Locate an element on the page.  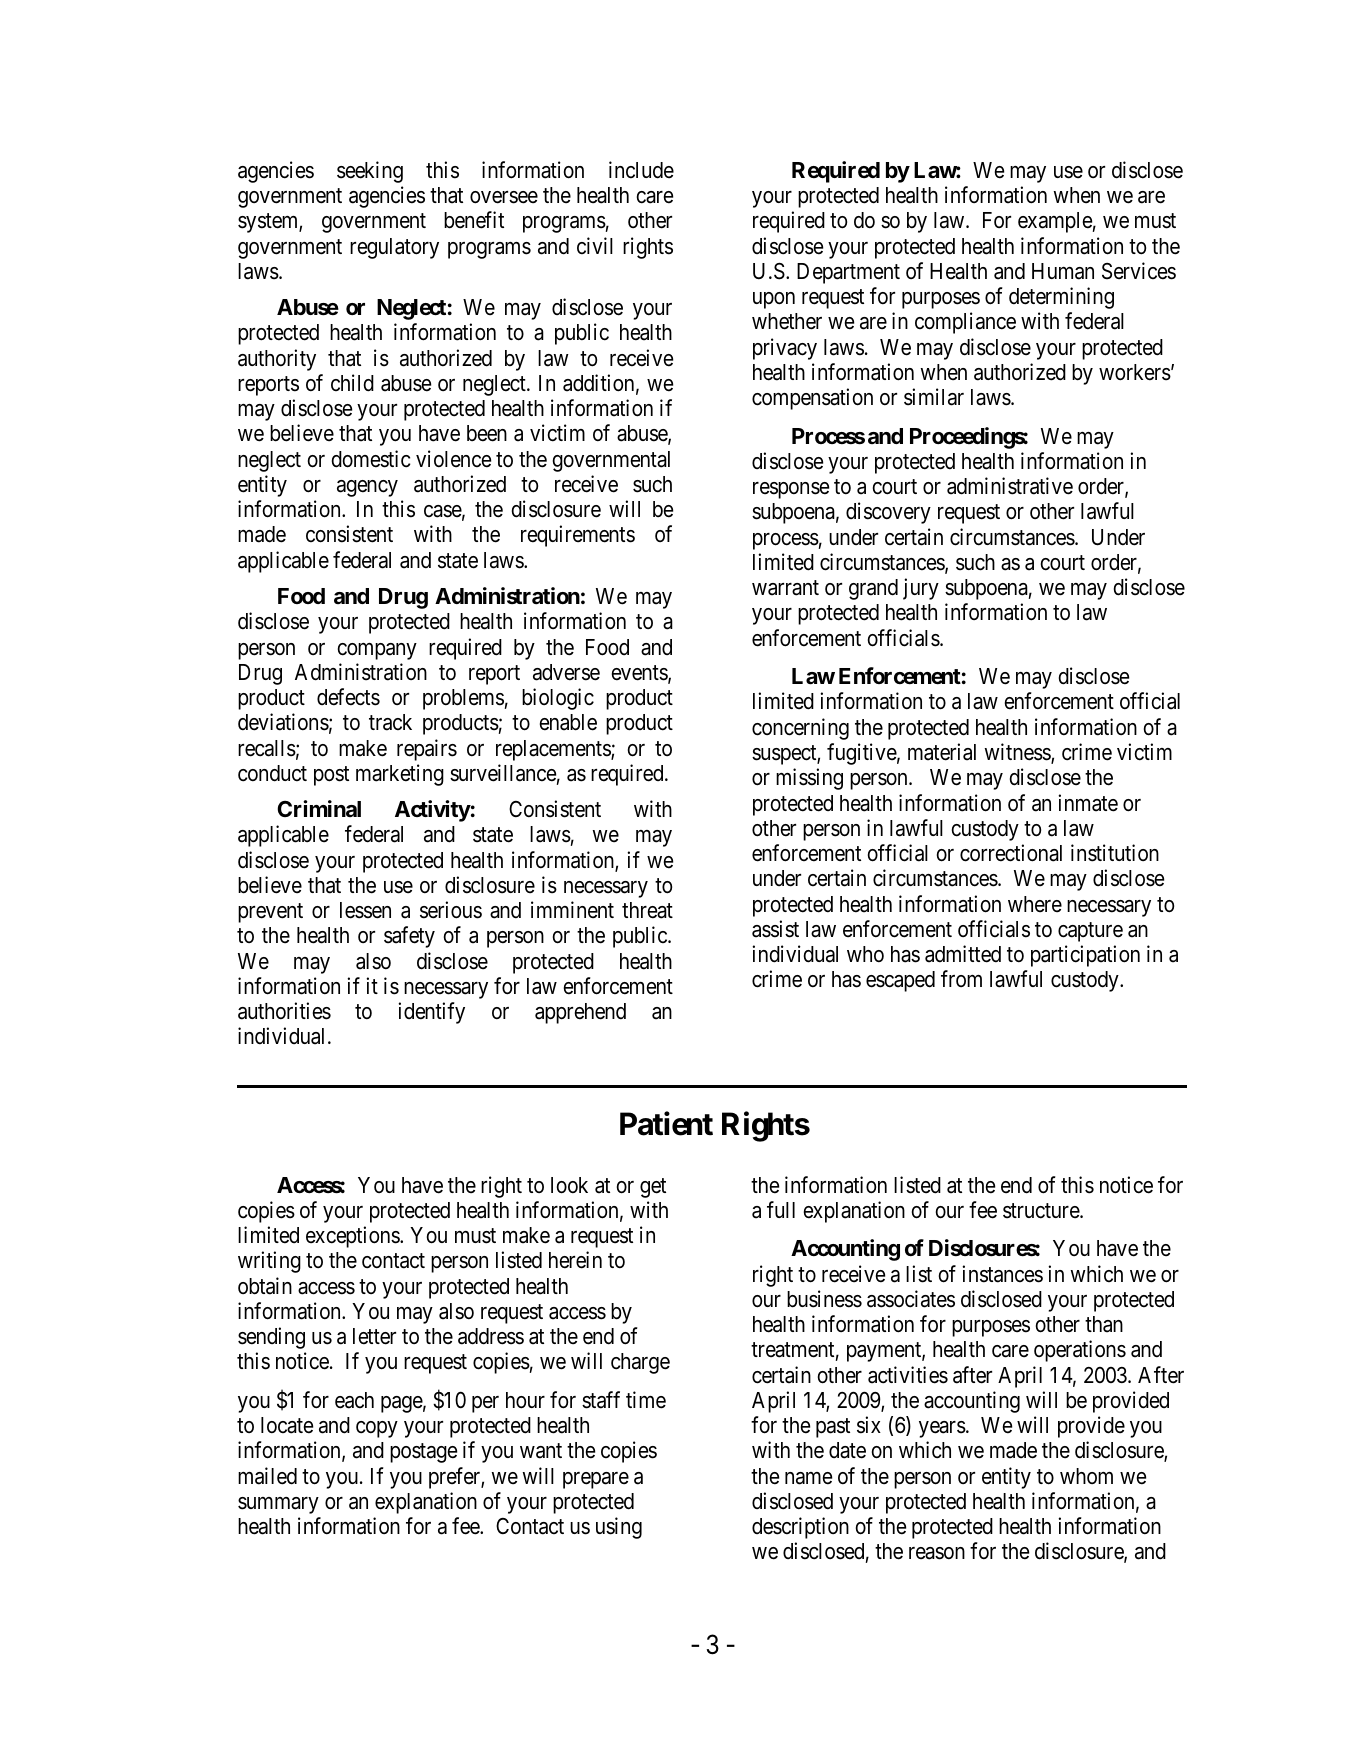
lessen is located at coordinates (365, 910).
